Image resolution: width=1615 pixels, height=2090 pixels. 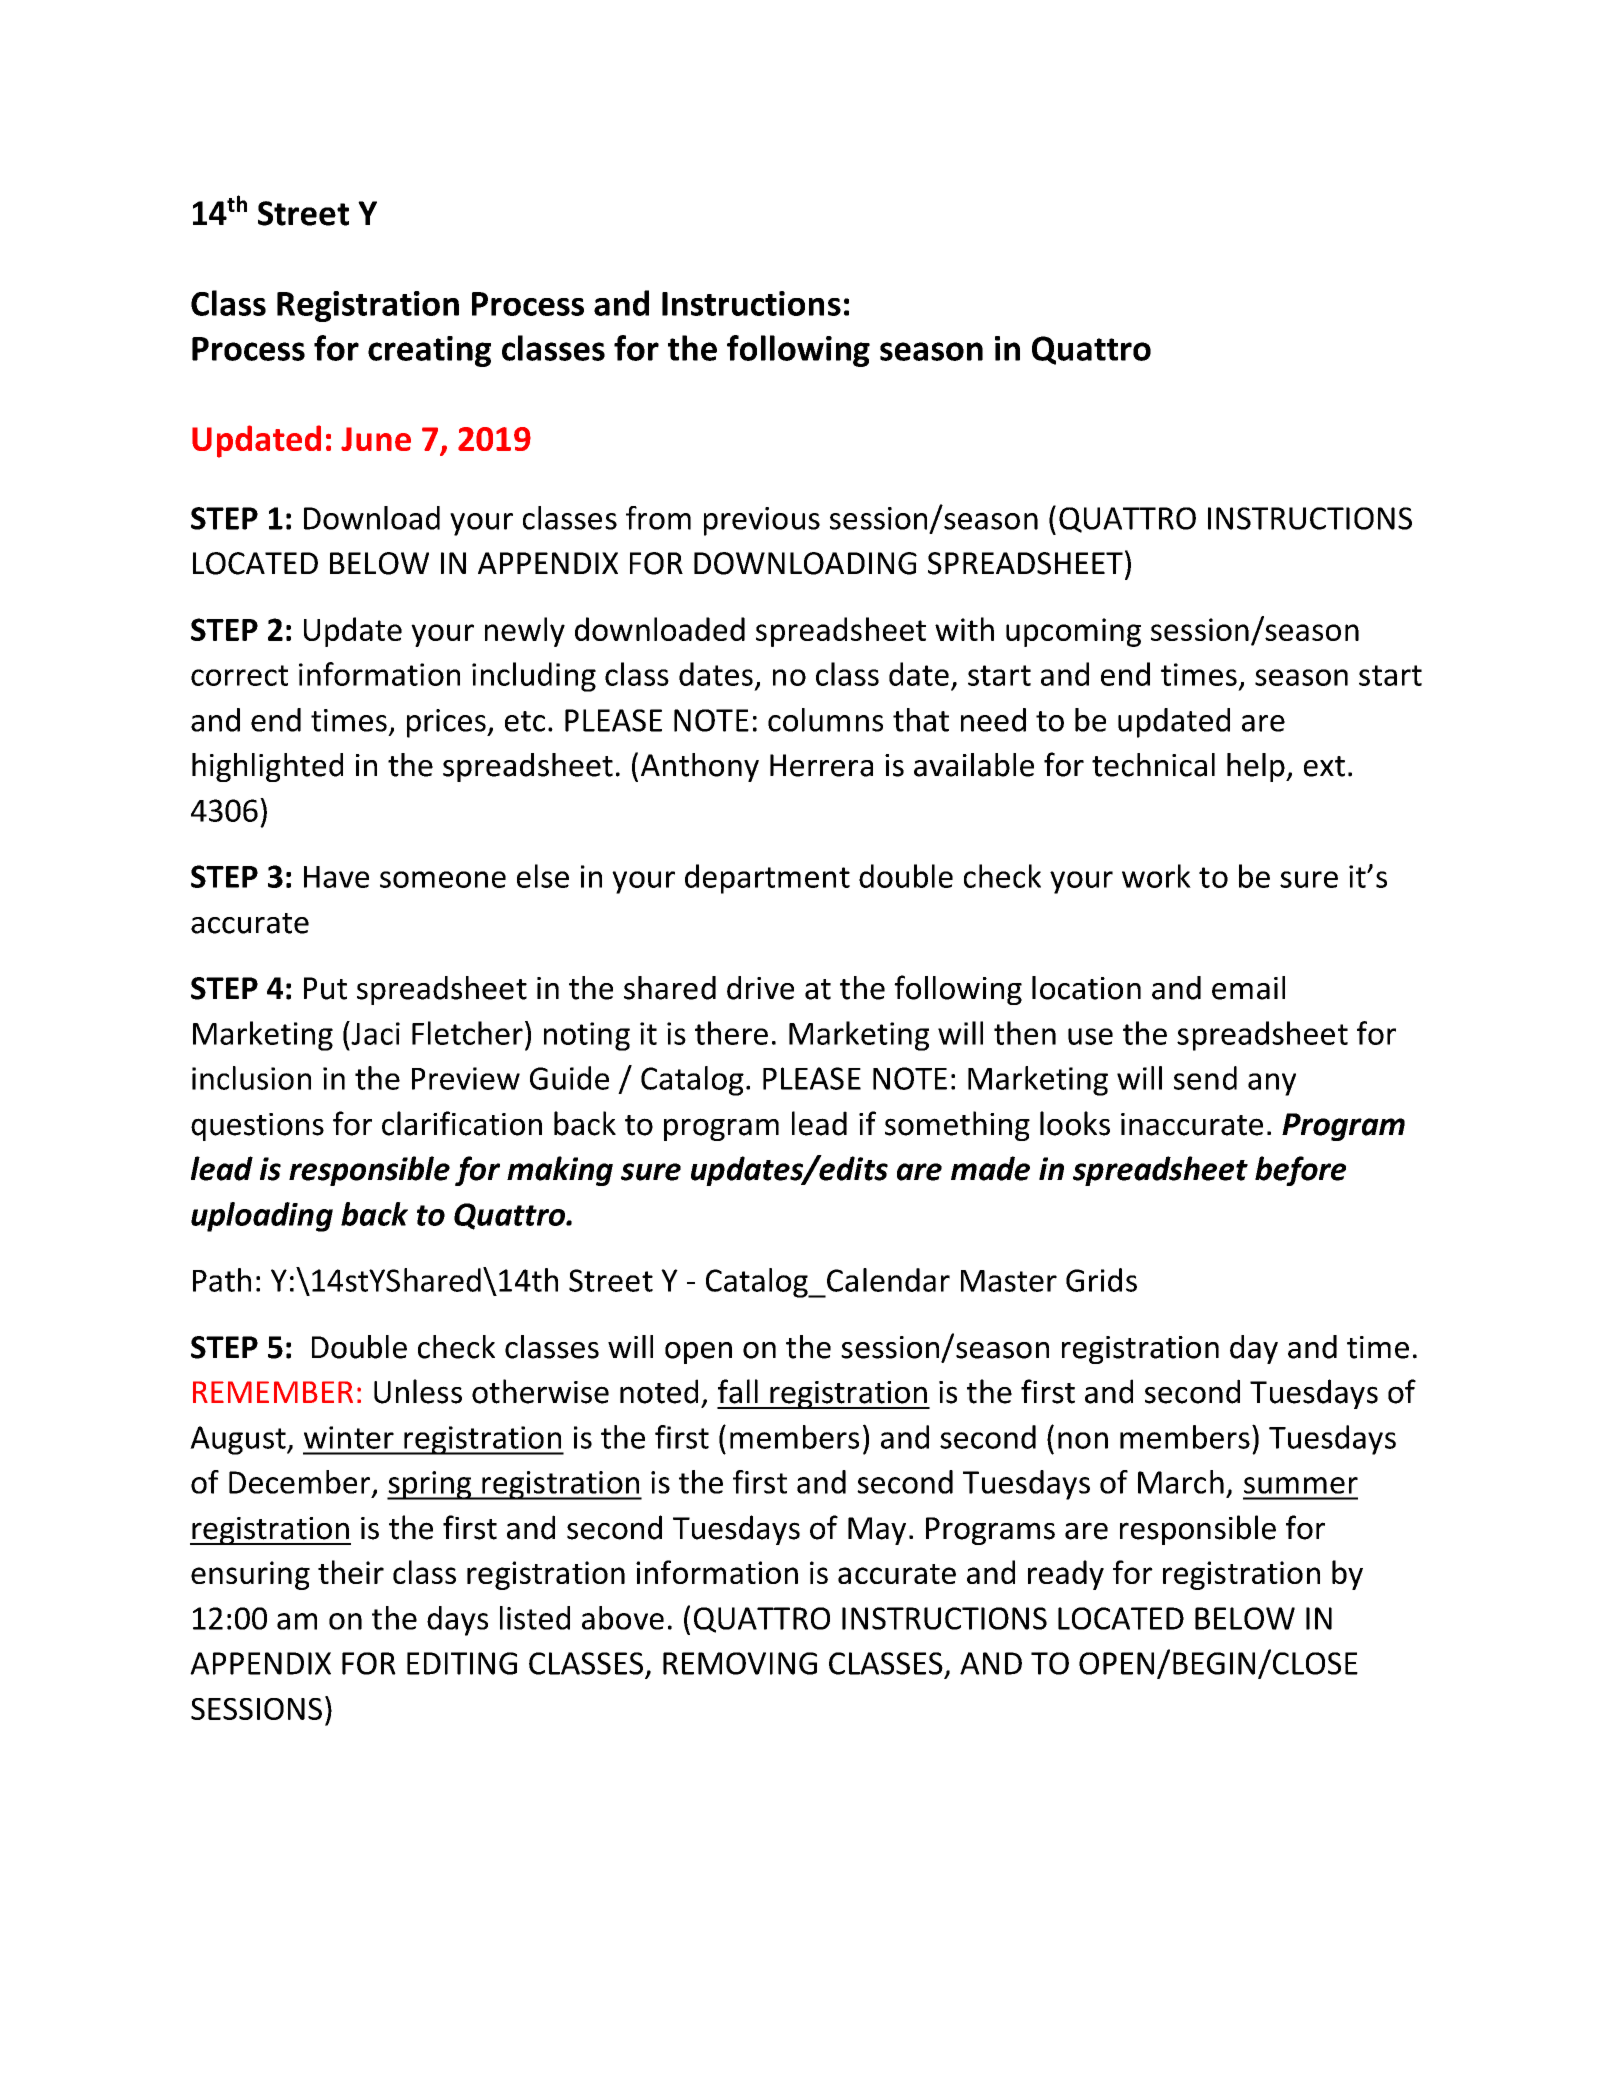 I want to click on before, so click(x=1300, y=1171).
